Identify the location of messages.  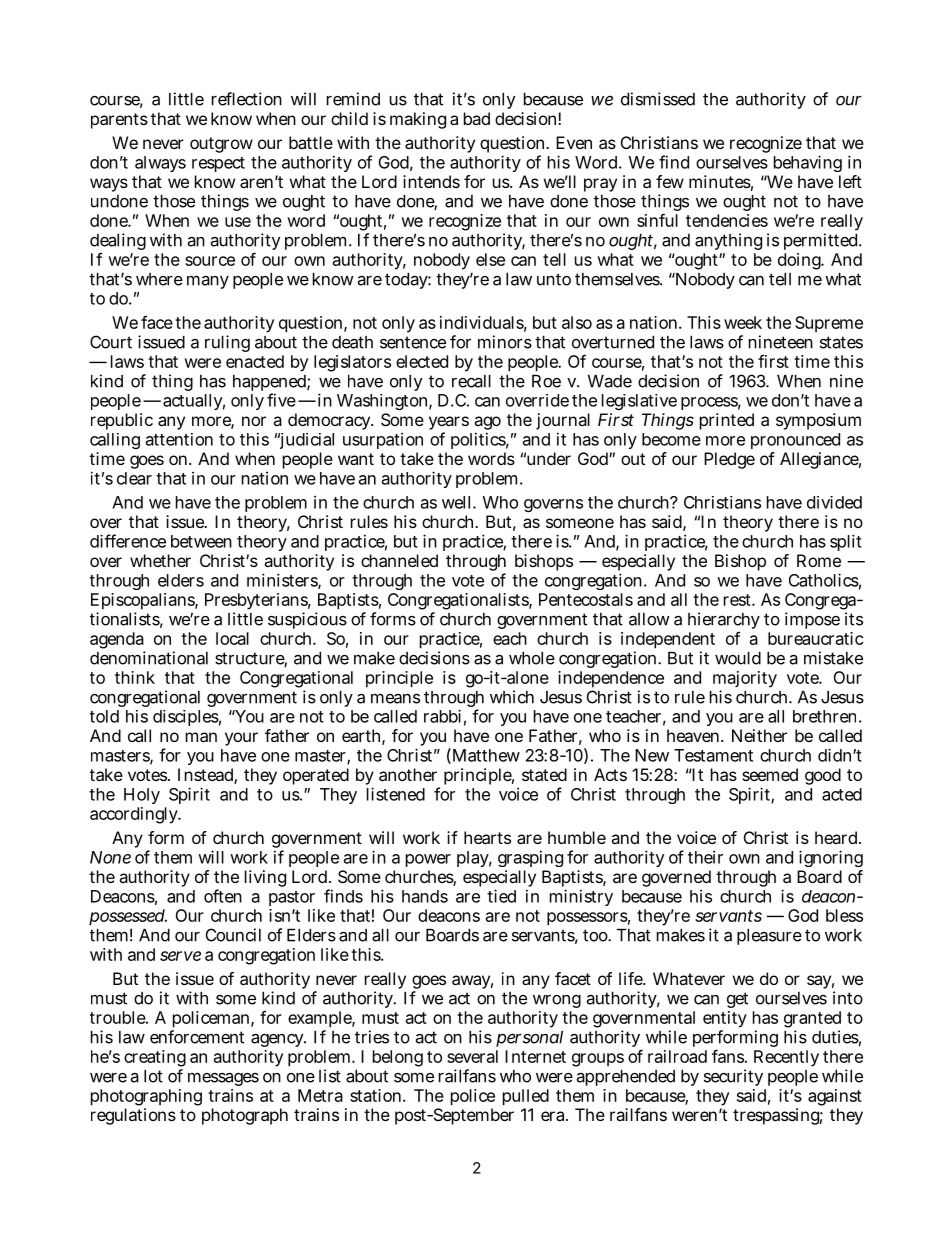
(223, 1079).
